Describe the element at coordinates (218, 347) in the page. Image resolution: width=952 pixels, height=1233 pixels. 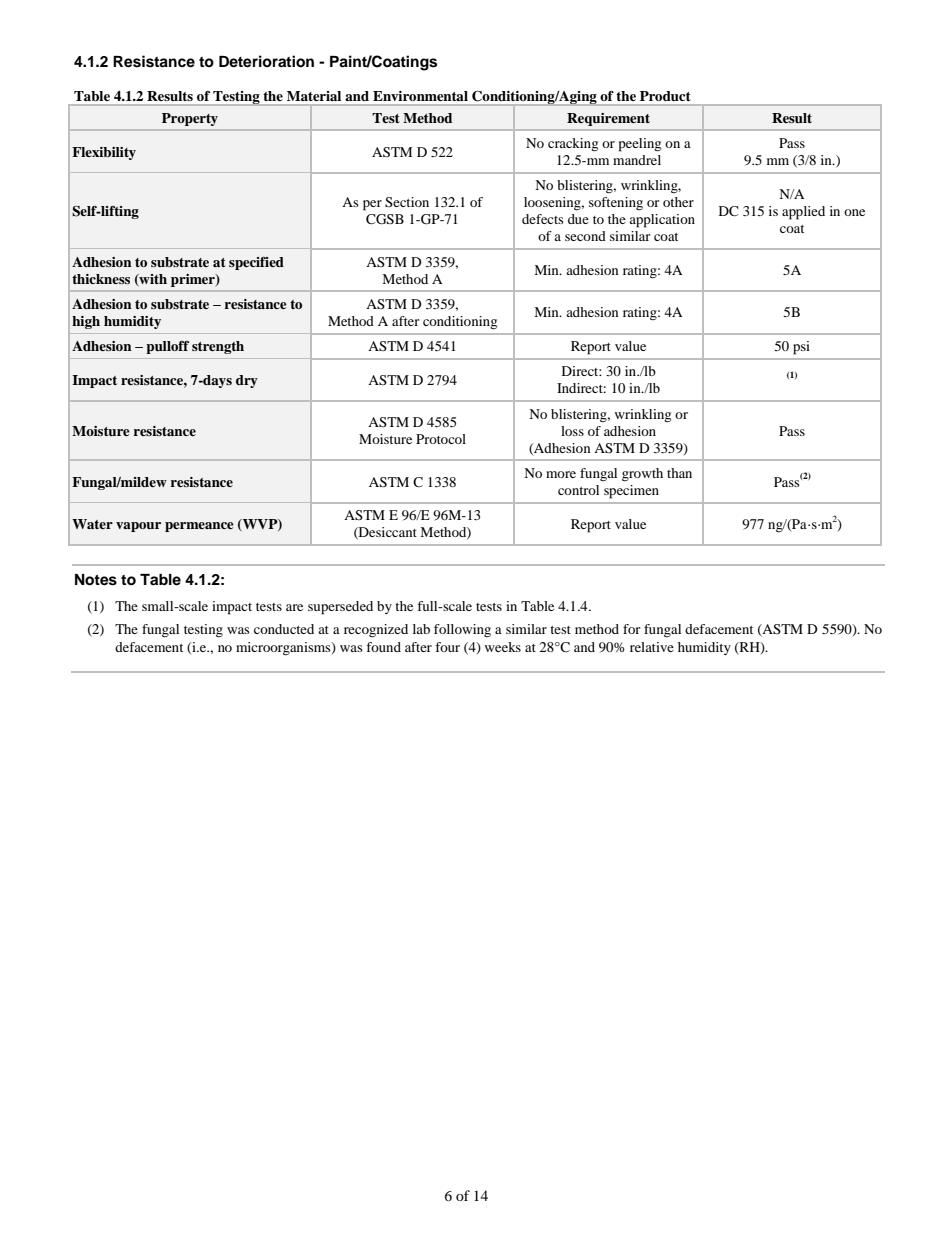
I see `strength` at that location.
